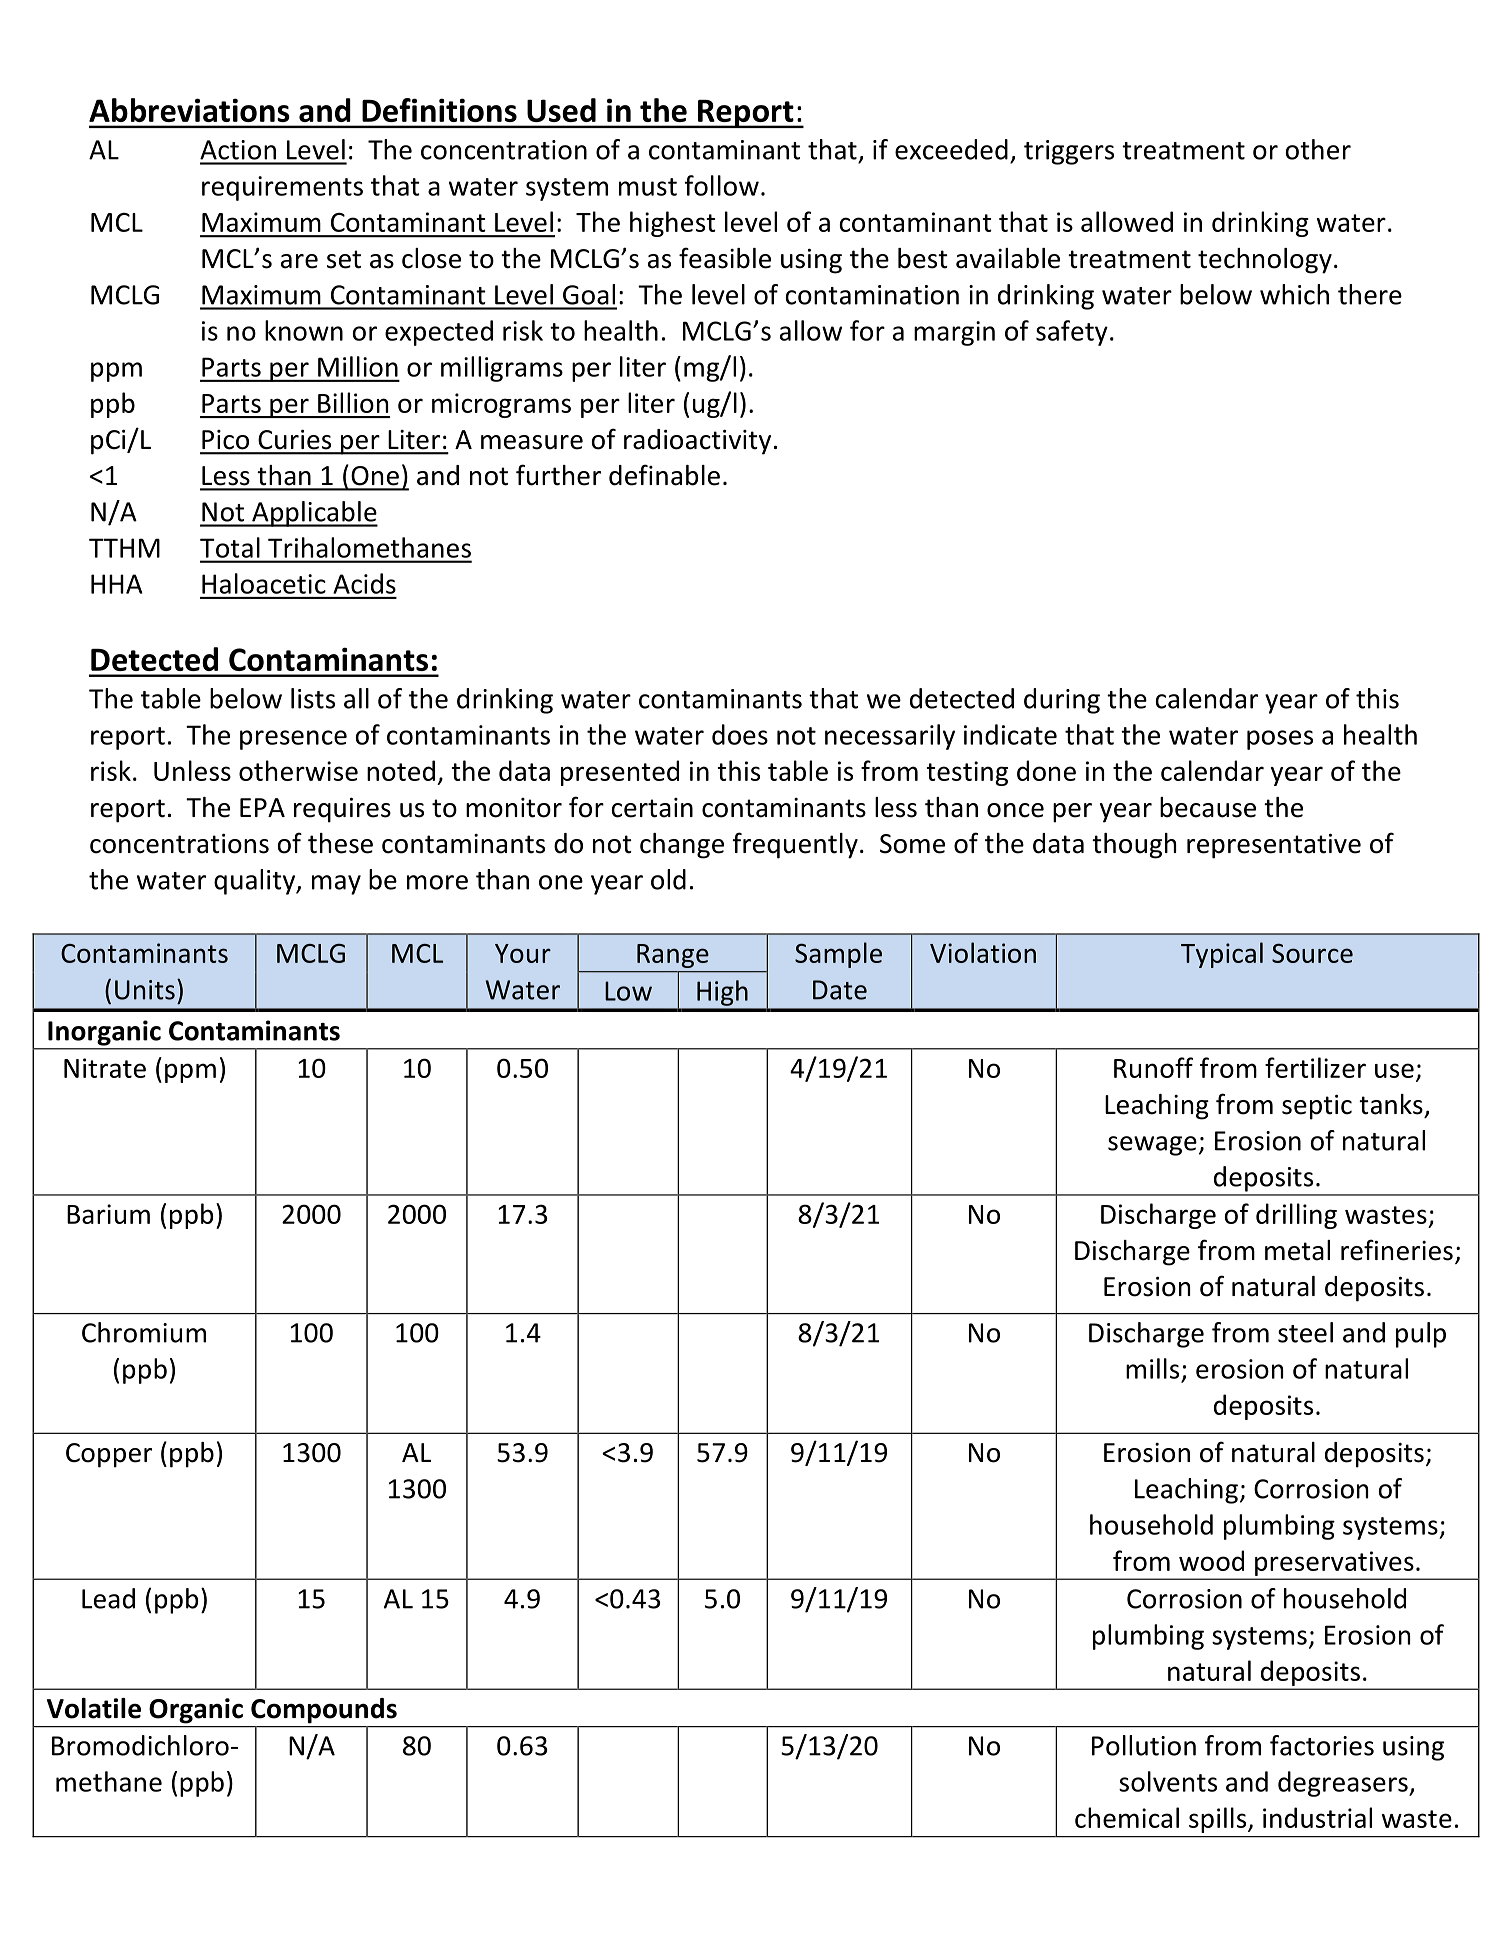 This image has width=1512, height=1957. Describe the element at coordinates (1265, 261) in the image. I see `technology` at that location.
